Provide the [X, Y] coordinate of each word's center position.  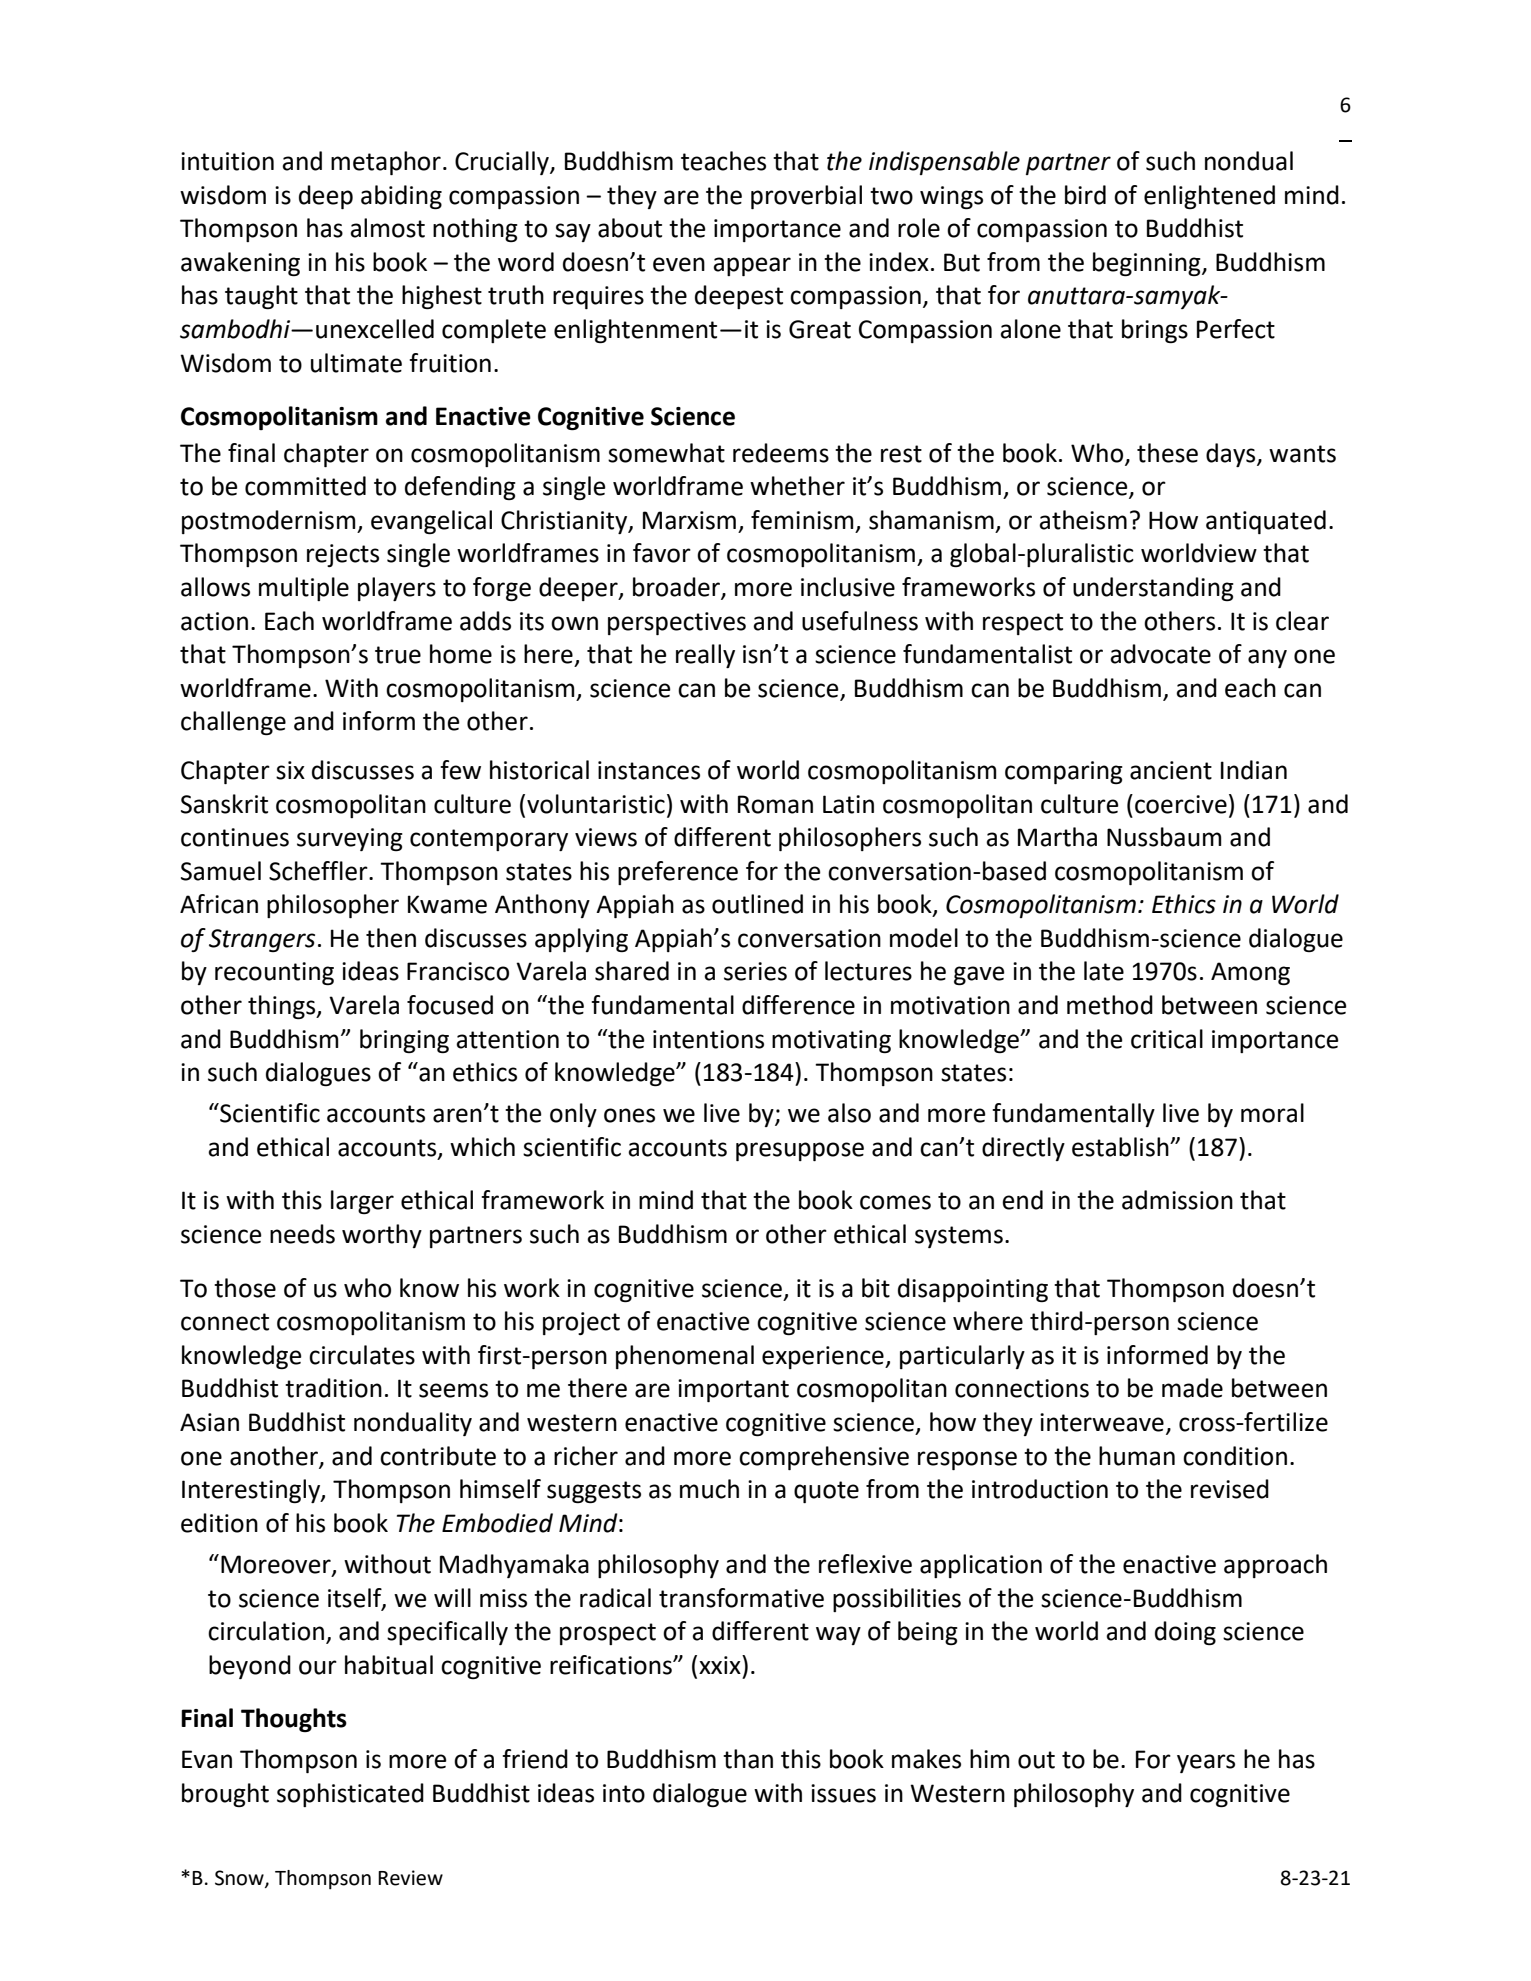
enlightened [1209, 197]
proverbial [806, 197]
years [1206, 1763]
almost [387, 228]
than [748, 1759]
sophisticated [350, 1795]
